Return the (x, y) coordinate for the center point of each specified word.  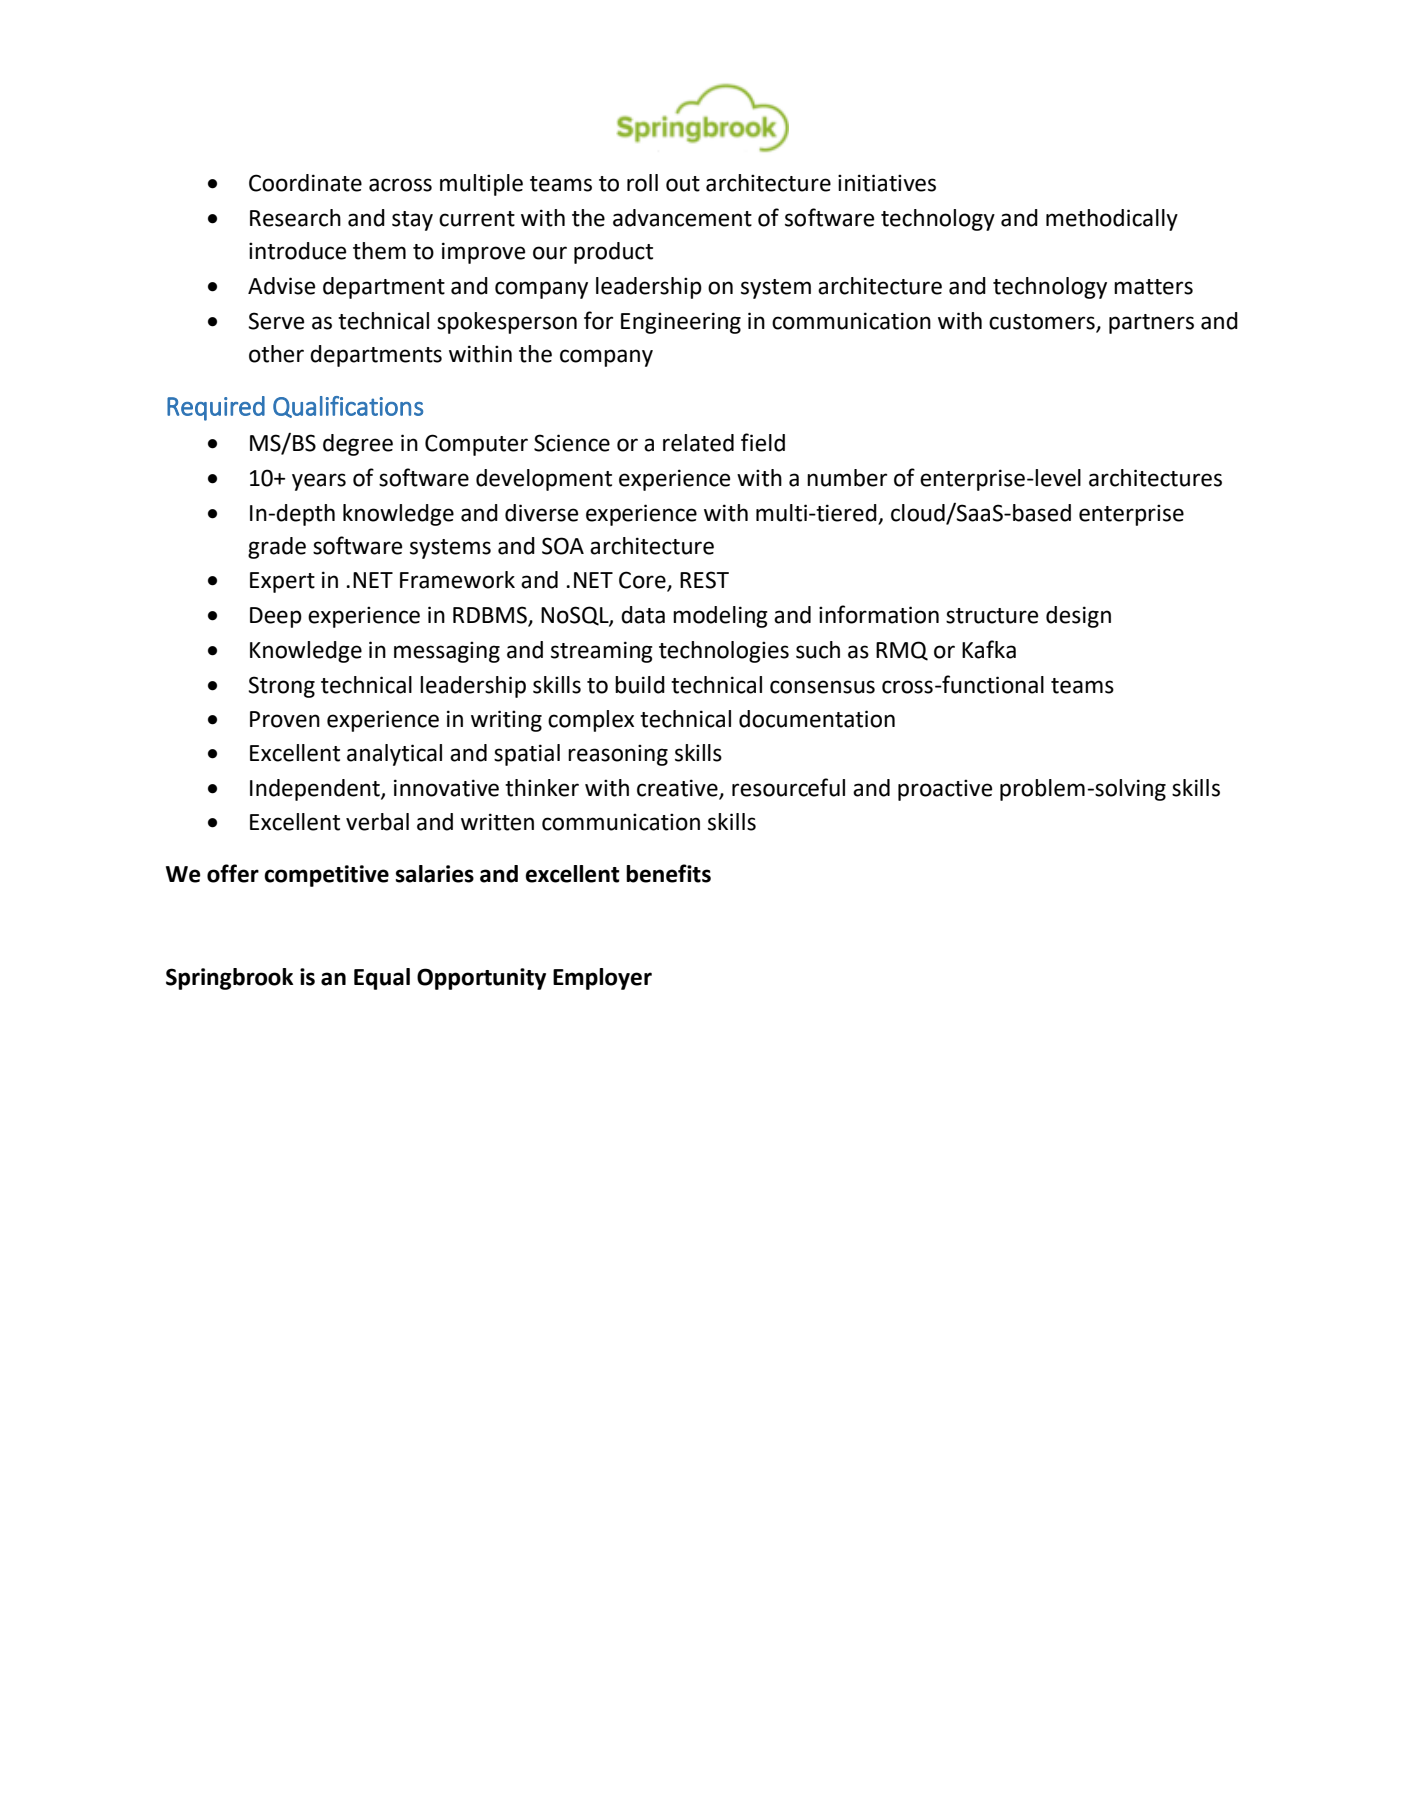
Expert (282, 582)
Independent (316, 790)
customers (1042, 322)
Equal (382, 979)
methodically (1112, 220)
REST (704, 580)
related (698, 443)
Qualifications (348, 407)
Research (295, 218)
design (1078, 617)
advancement (682, 218)
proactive (945, 790)
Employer (602, 979)
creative (678, 789)
